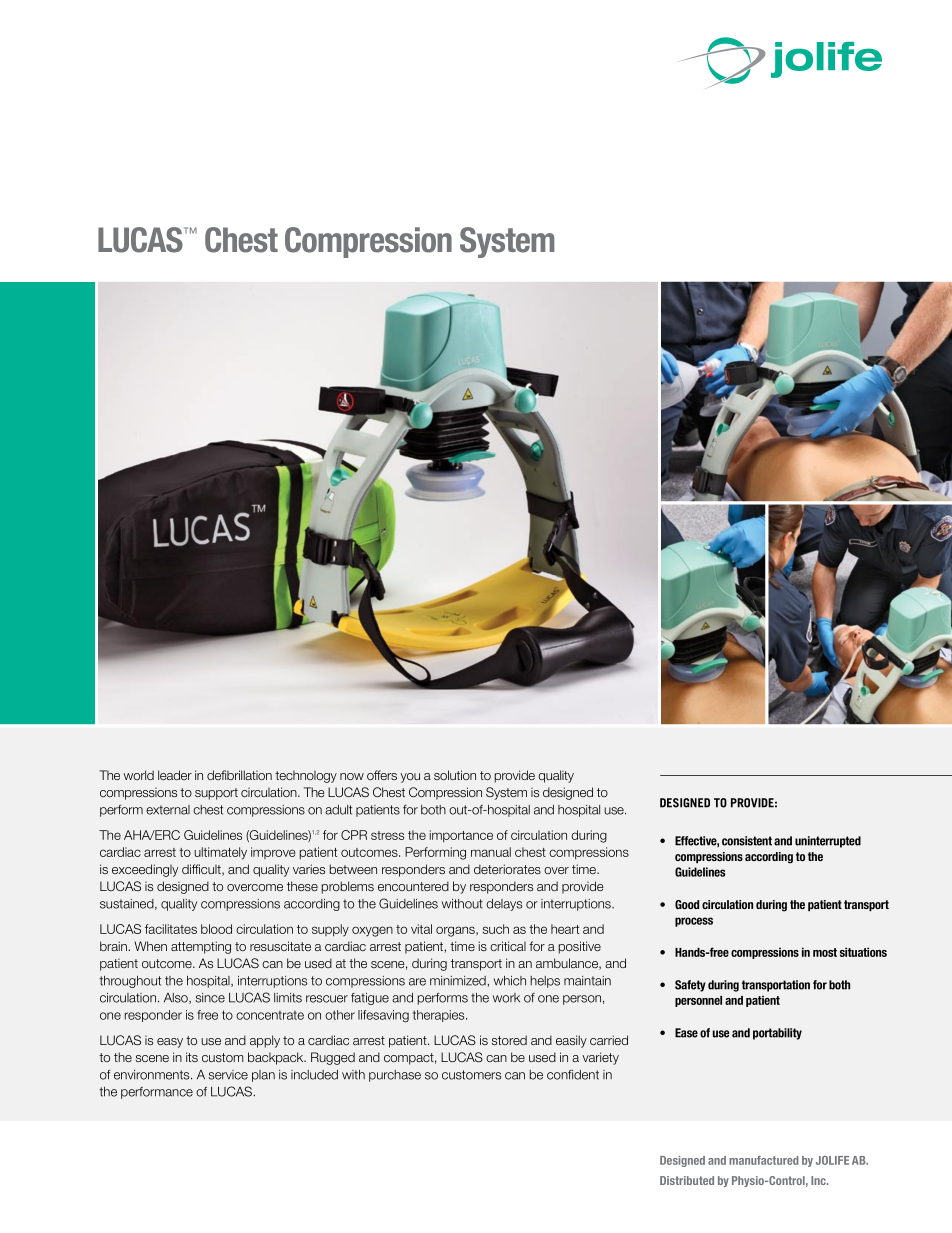 Image resolution: width=952 pixels, height=1233 pixels. I want to click on deteriorates, so click(507, 869).
